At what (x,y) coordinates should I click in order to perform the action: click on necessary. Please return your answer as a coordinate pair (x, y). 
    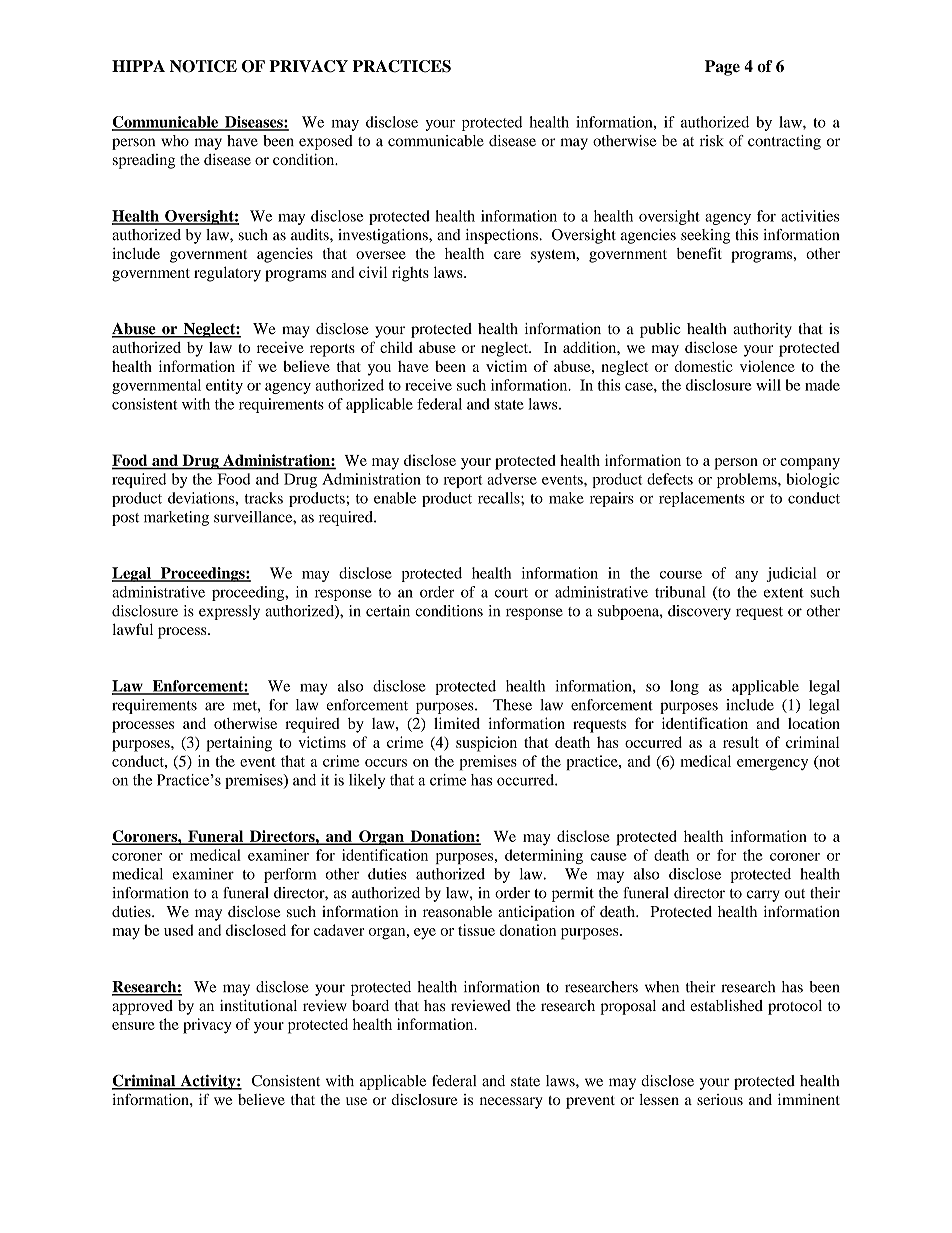
    Looking at the image, I should click on (511, 1103).
